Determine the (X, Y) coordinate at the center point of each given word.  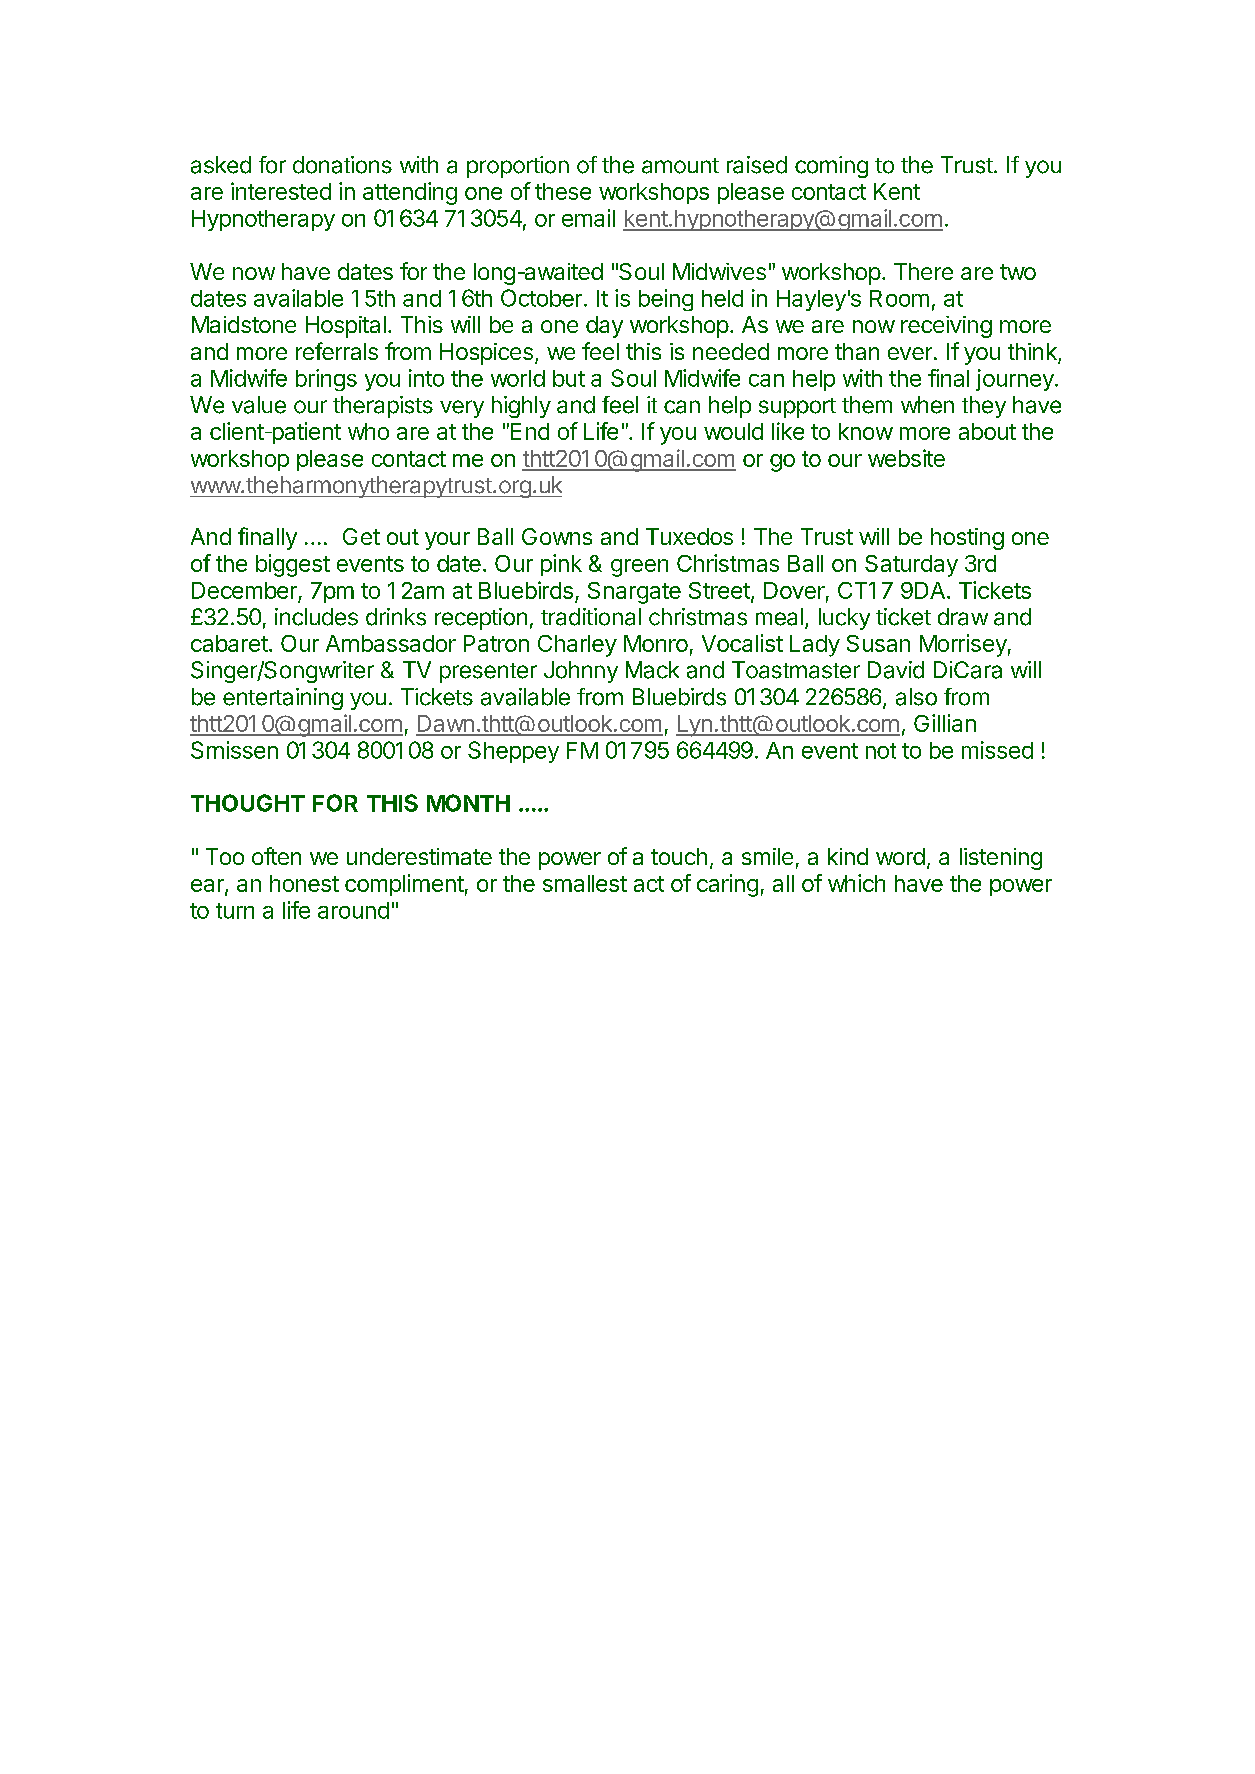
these (563, 191)
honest (304, 883)
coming (831, 167)
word (900, 856)
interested (281, 191)
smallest (585, 883)
